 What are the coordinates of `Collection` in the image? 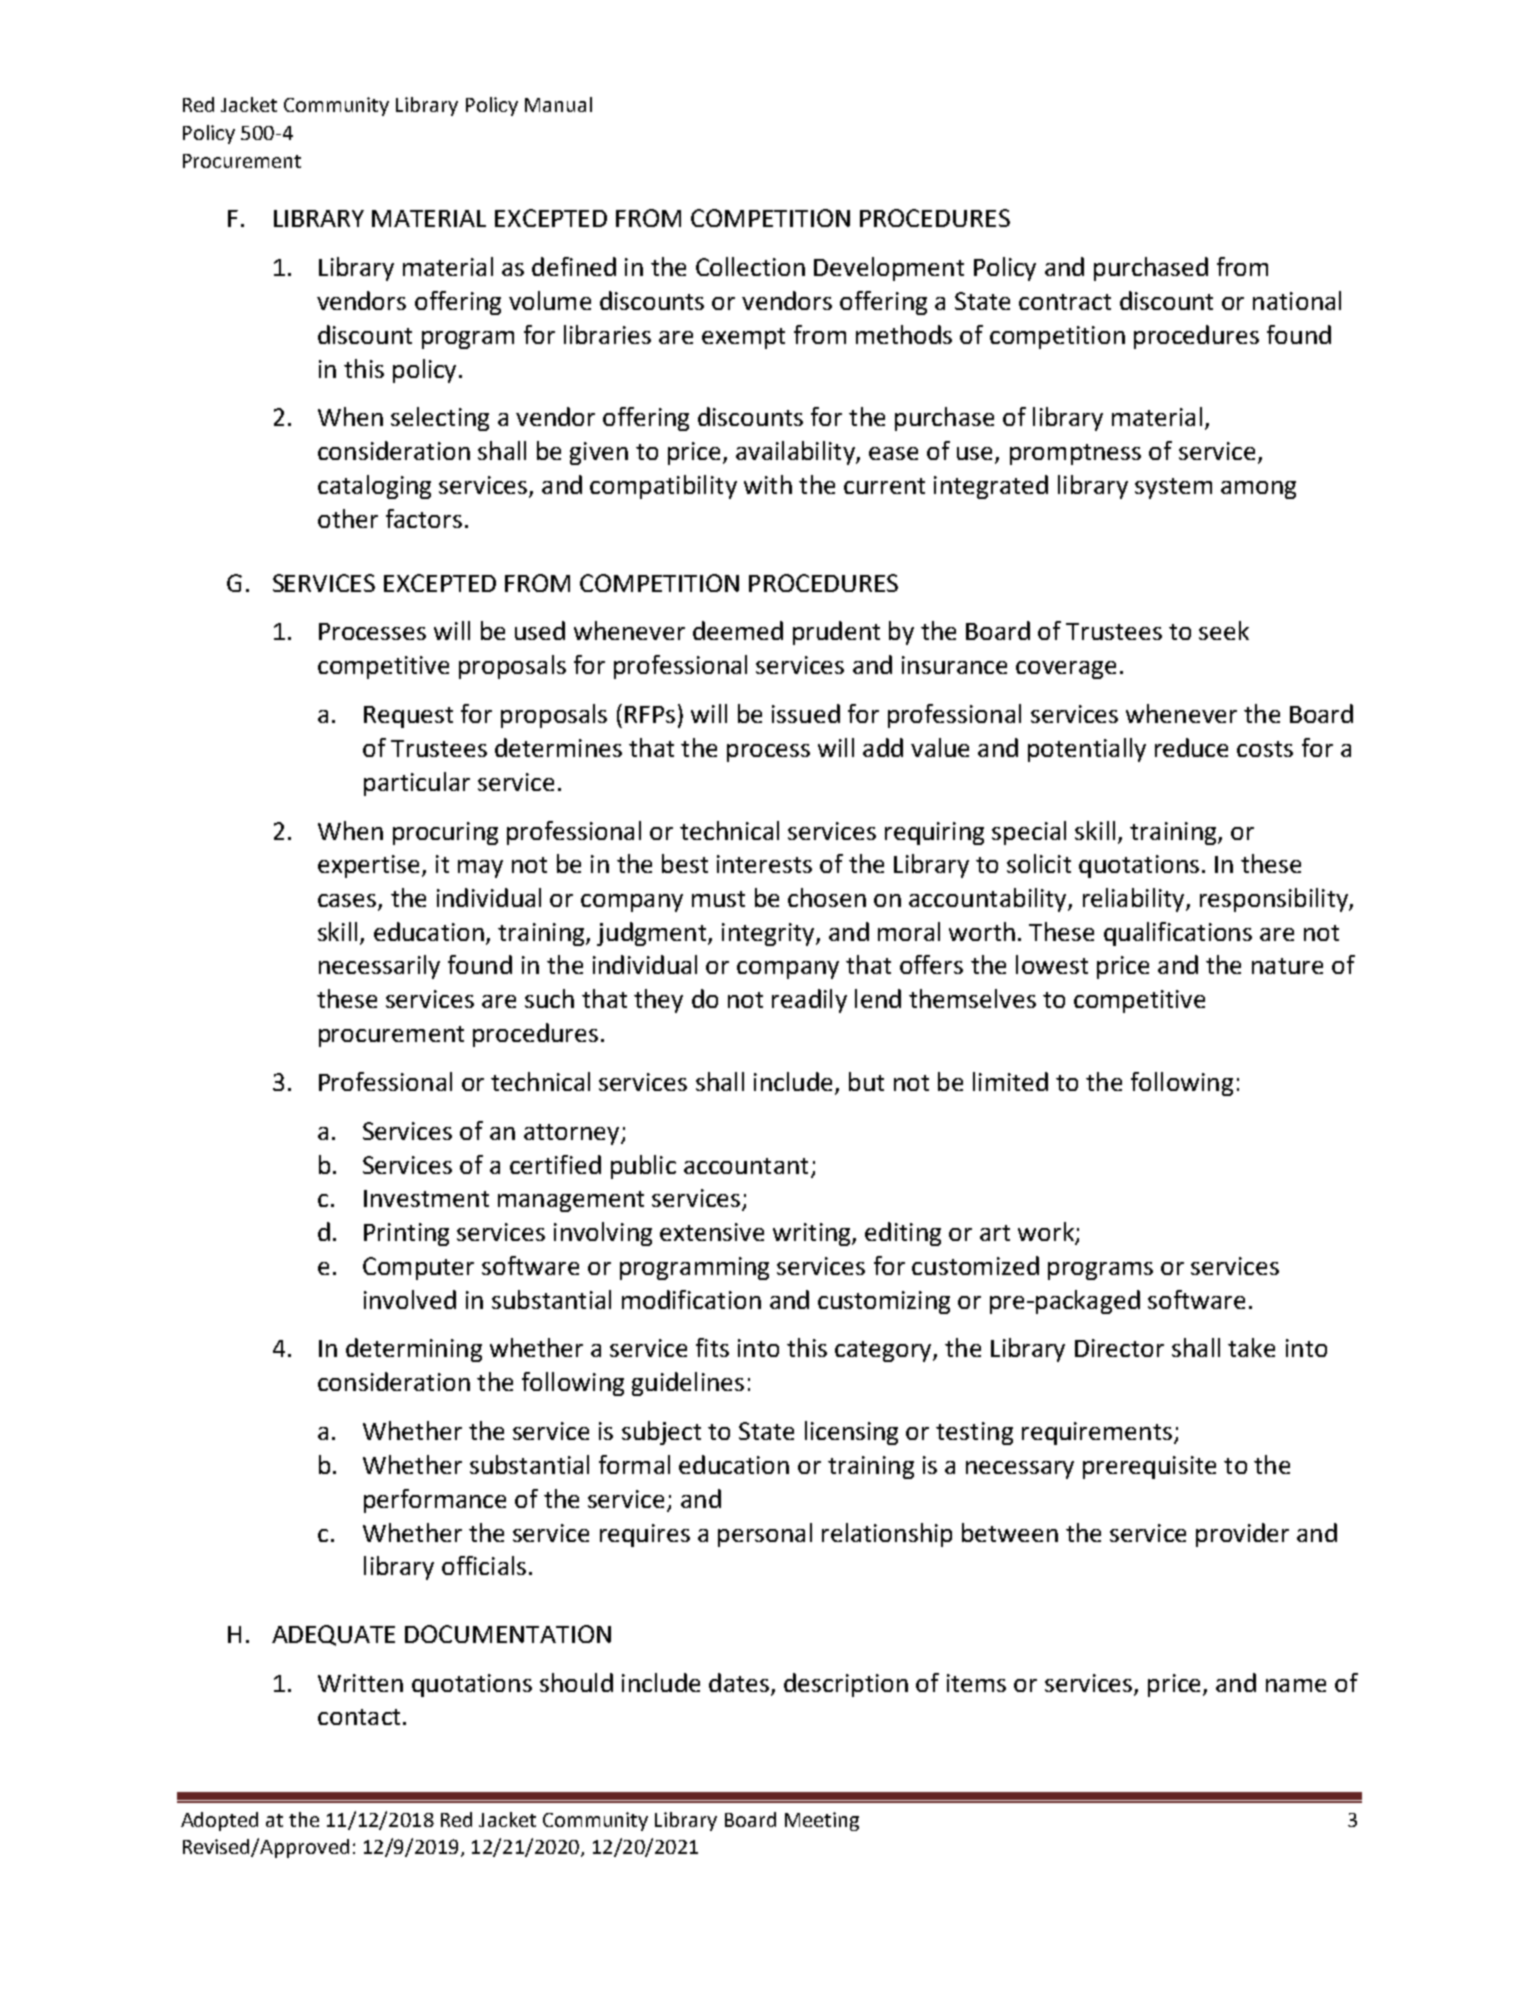 It's located at (750, 266).
